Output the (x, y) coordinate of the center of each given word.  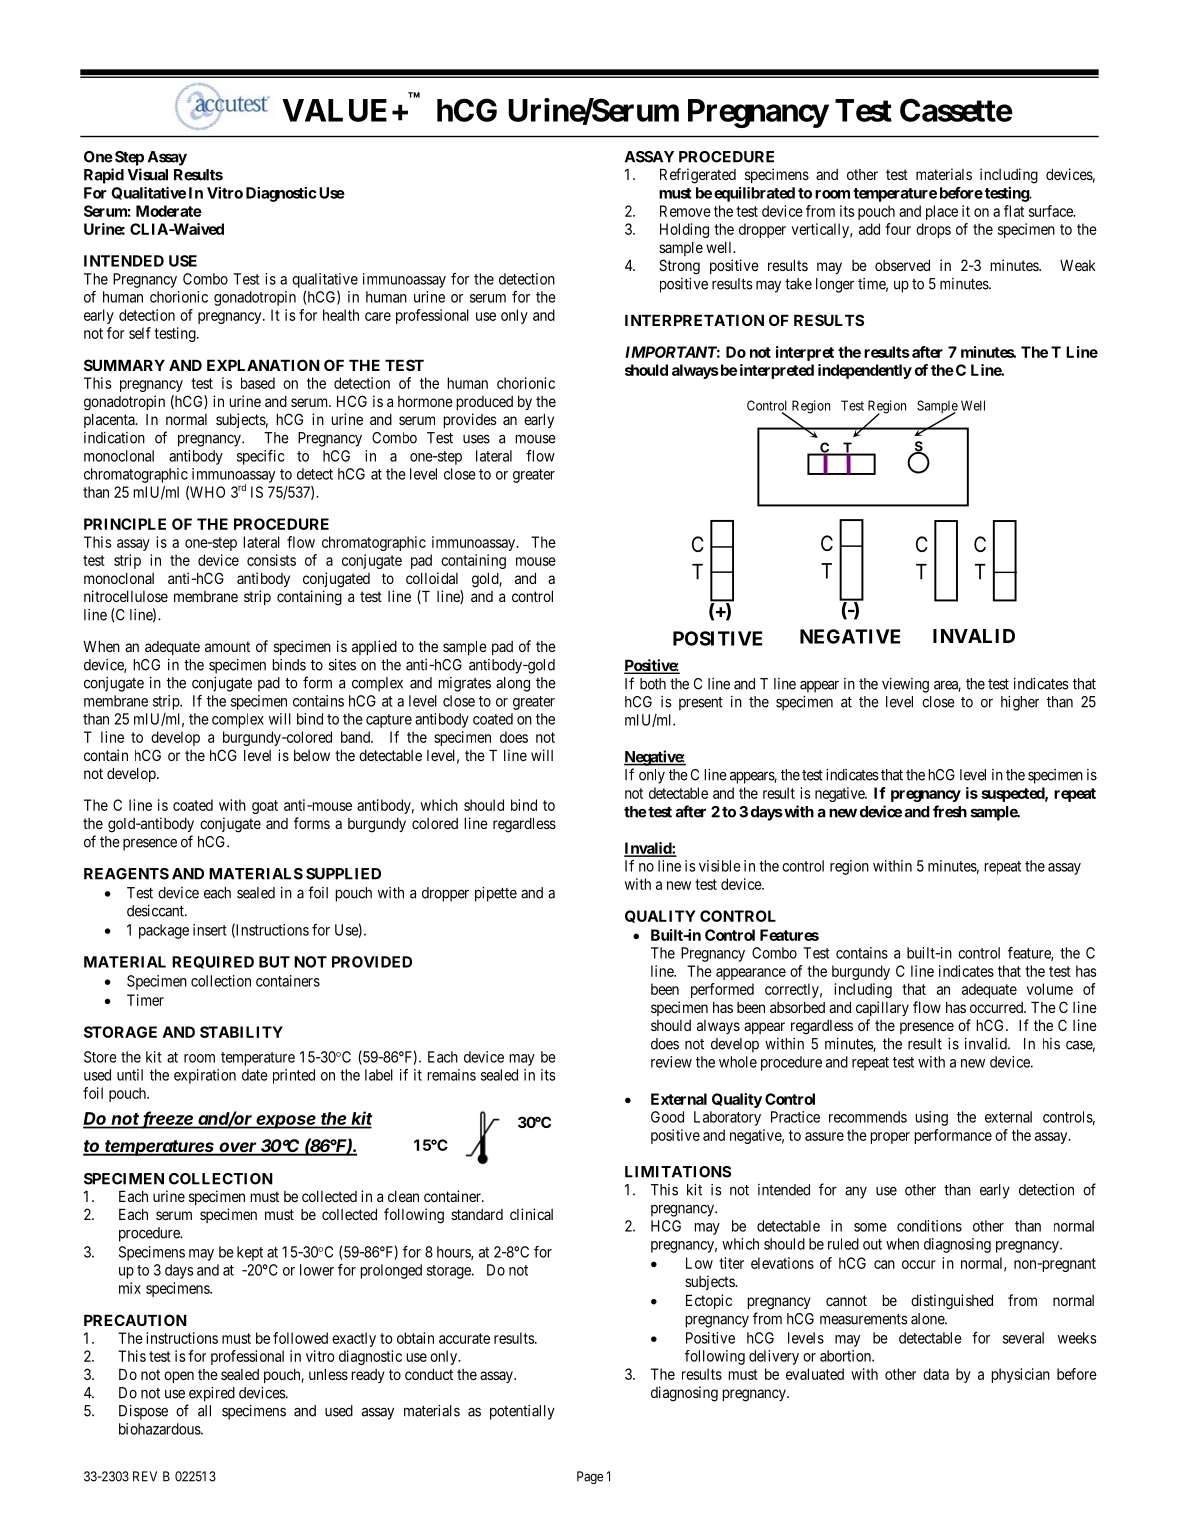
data (936, 1374)
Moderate (169, 211)
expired (212, 1394)
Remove (685, 211)
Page (590, 1477)
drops (933, 230)
